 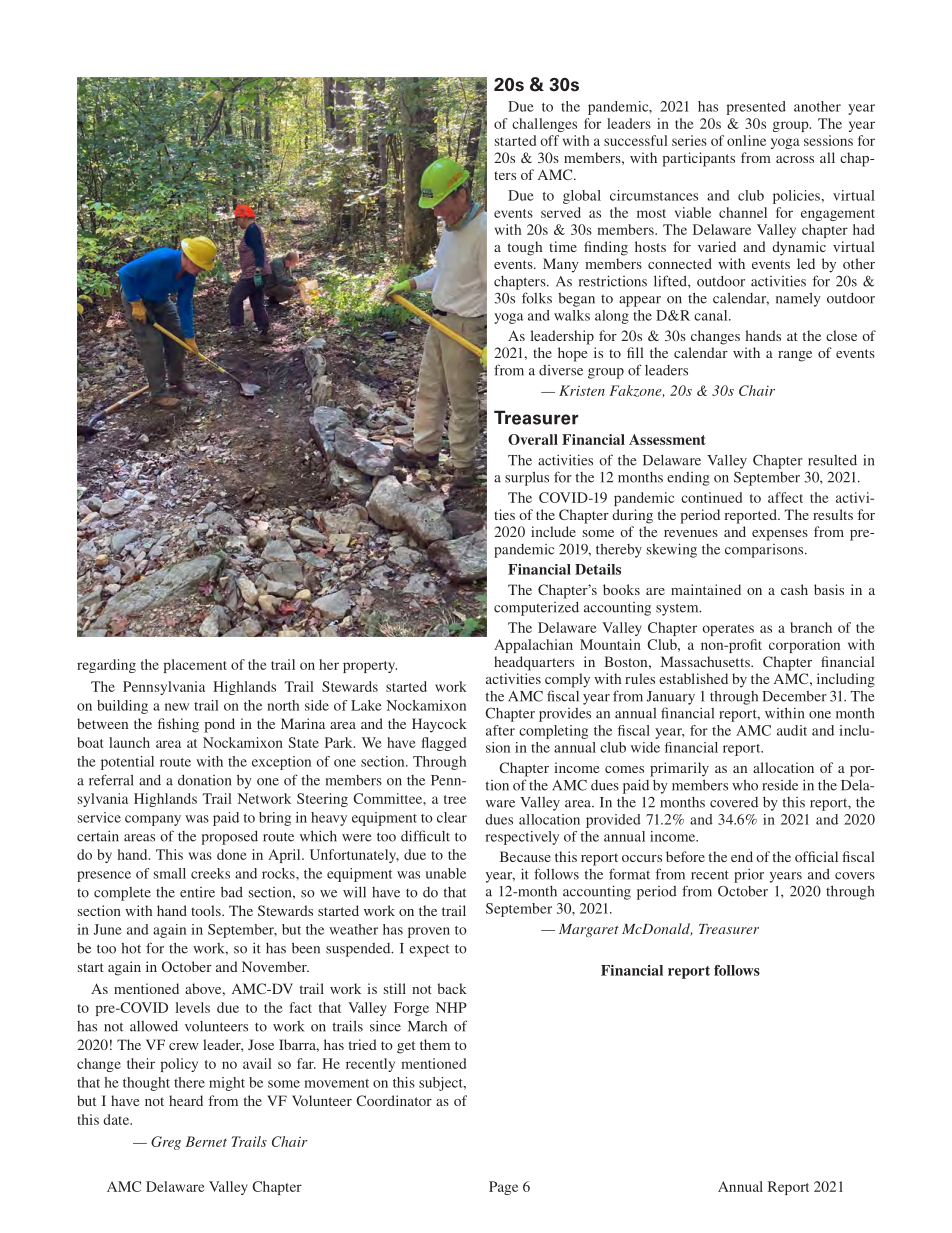 I want to click on Greg, so click(x=166, y=1143).
